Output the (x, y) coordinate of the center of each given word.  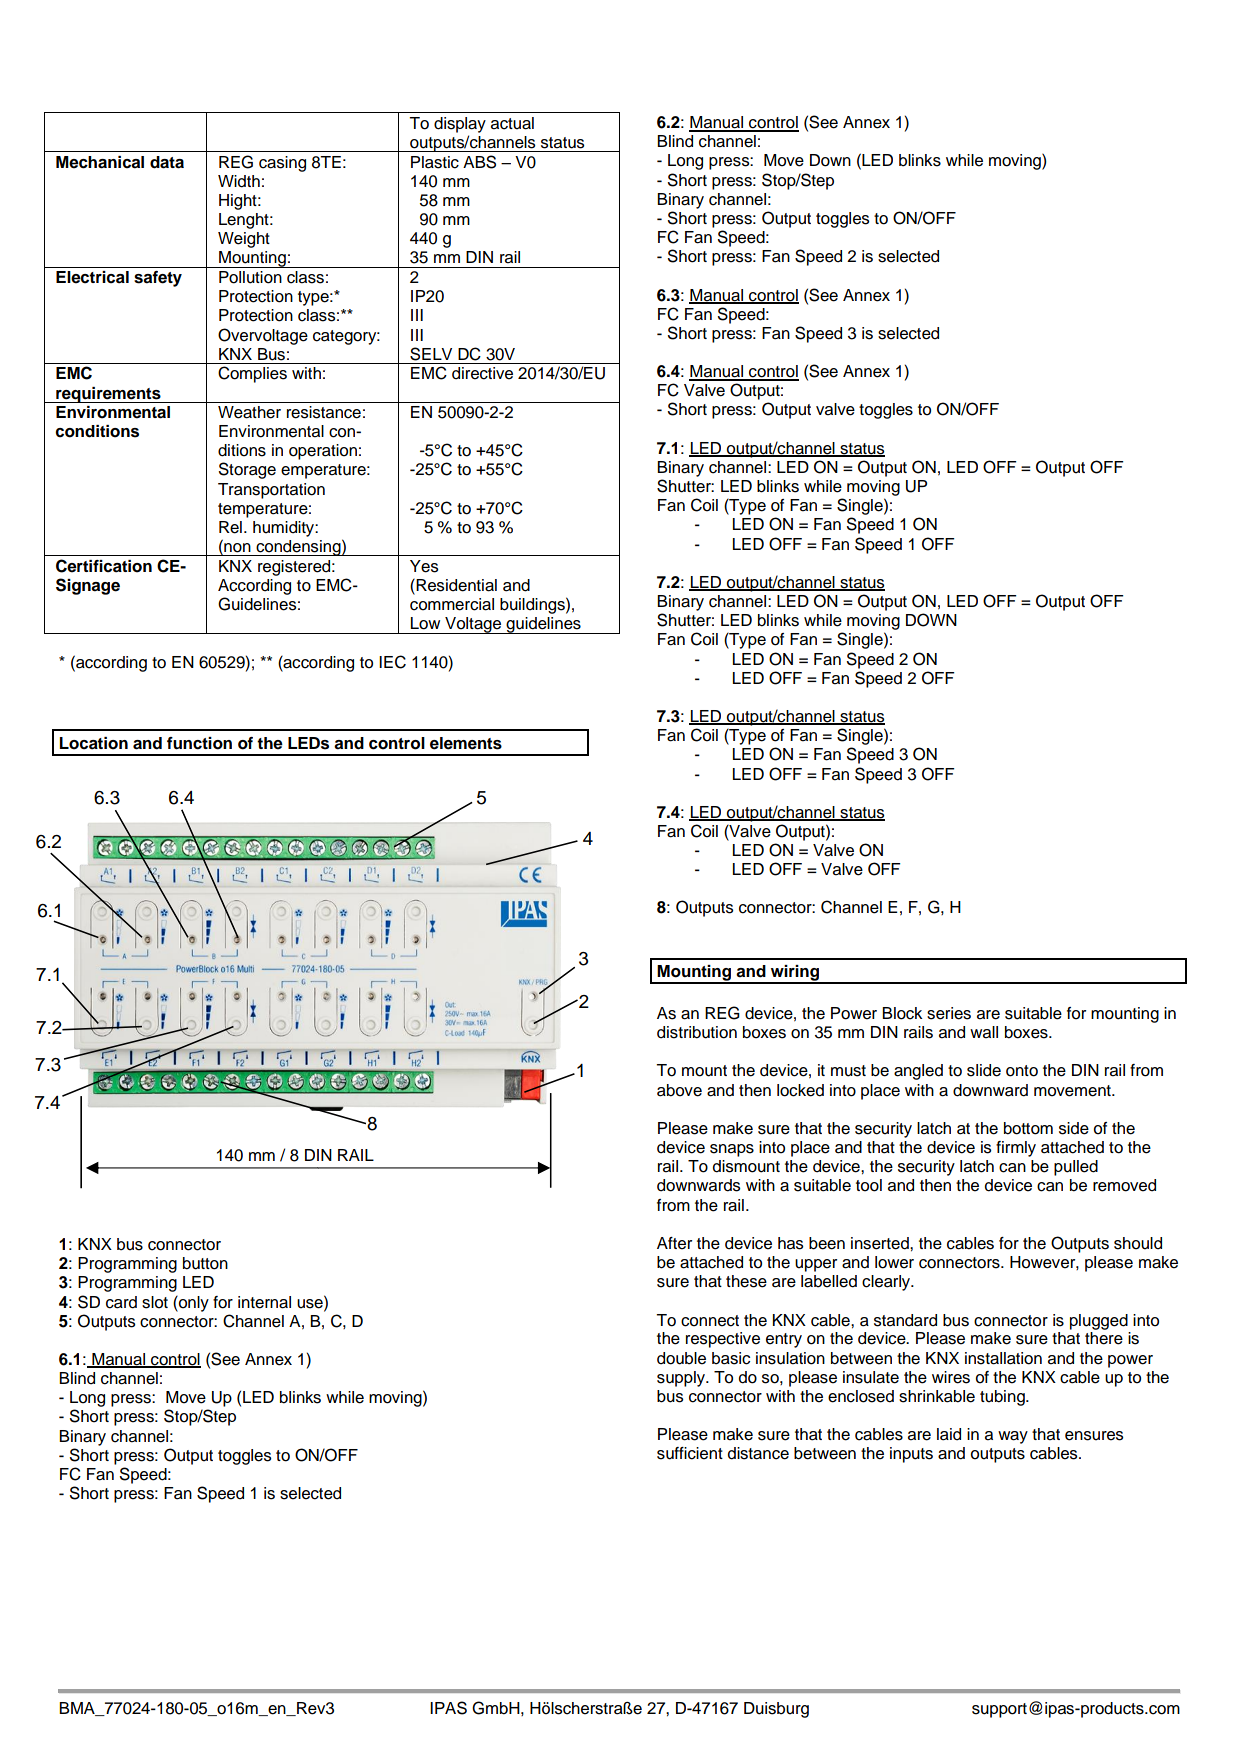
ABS (479, 162)
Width (239, 181)
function (199, 743)
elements (466, 743)
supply (682, 1379)
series (949, 1013)
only (193, 1304)
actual (512, 123)
